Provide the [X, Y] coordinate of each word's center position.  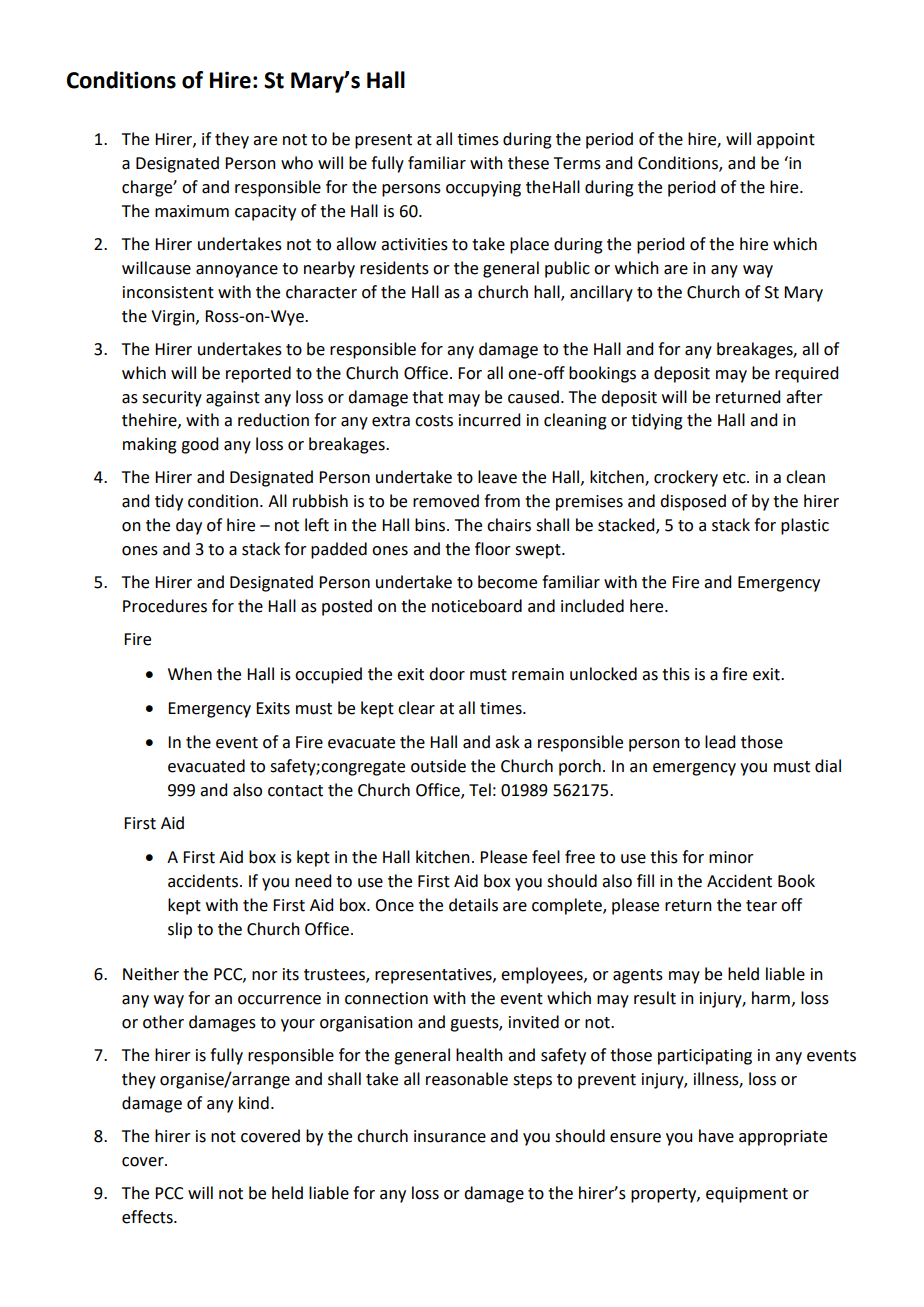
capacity [265, 213]
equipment [747, 1195]
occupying [483, 189]
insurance [450, 1136]
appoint [786, 141]
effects [148, 1217]
